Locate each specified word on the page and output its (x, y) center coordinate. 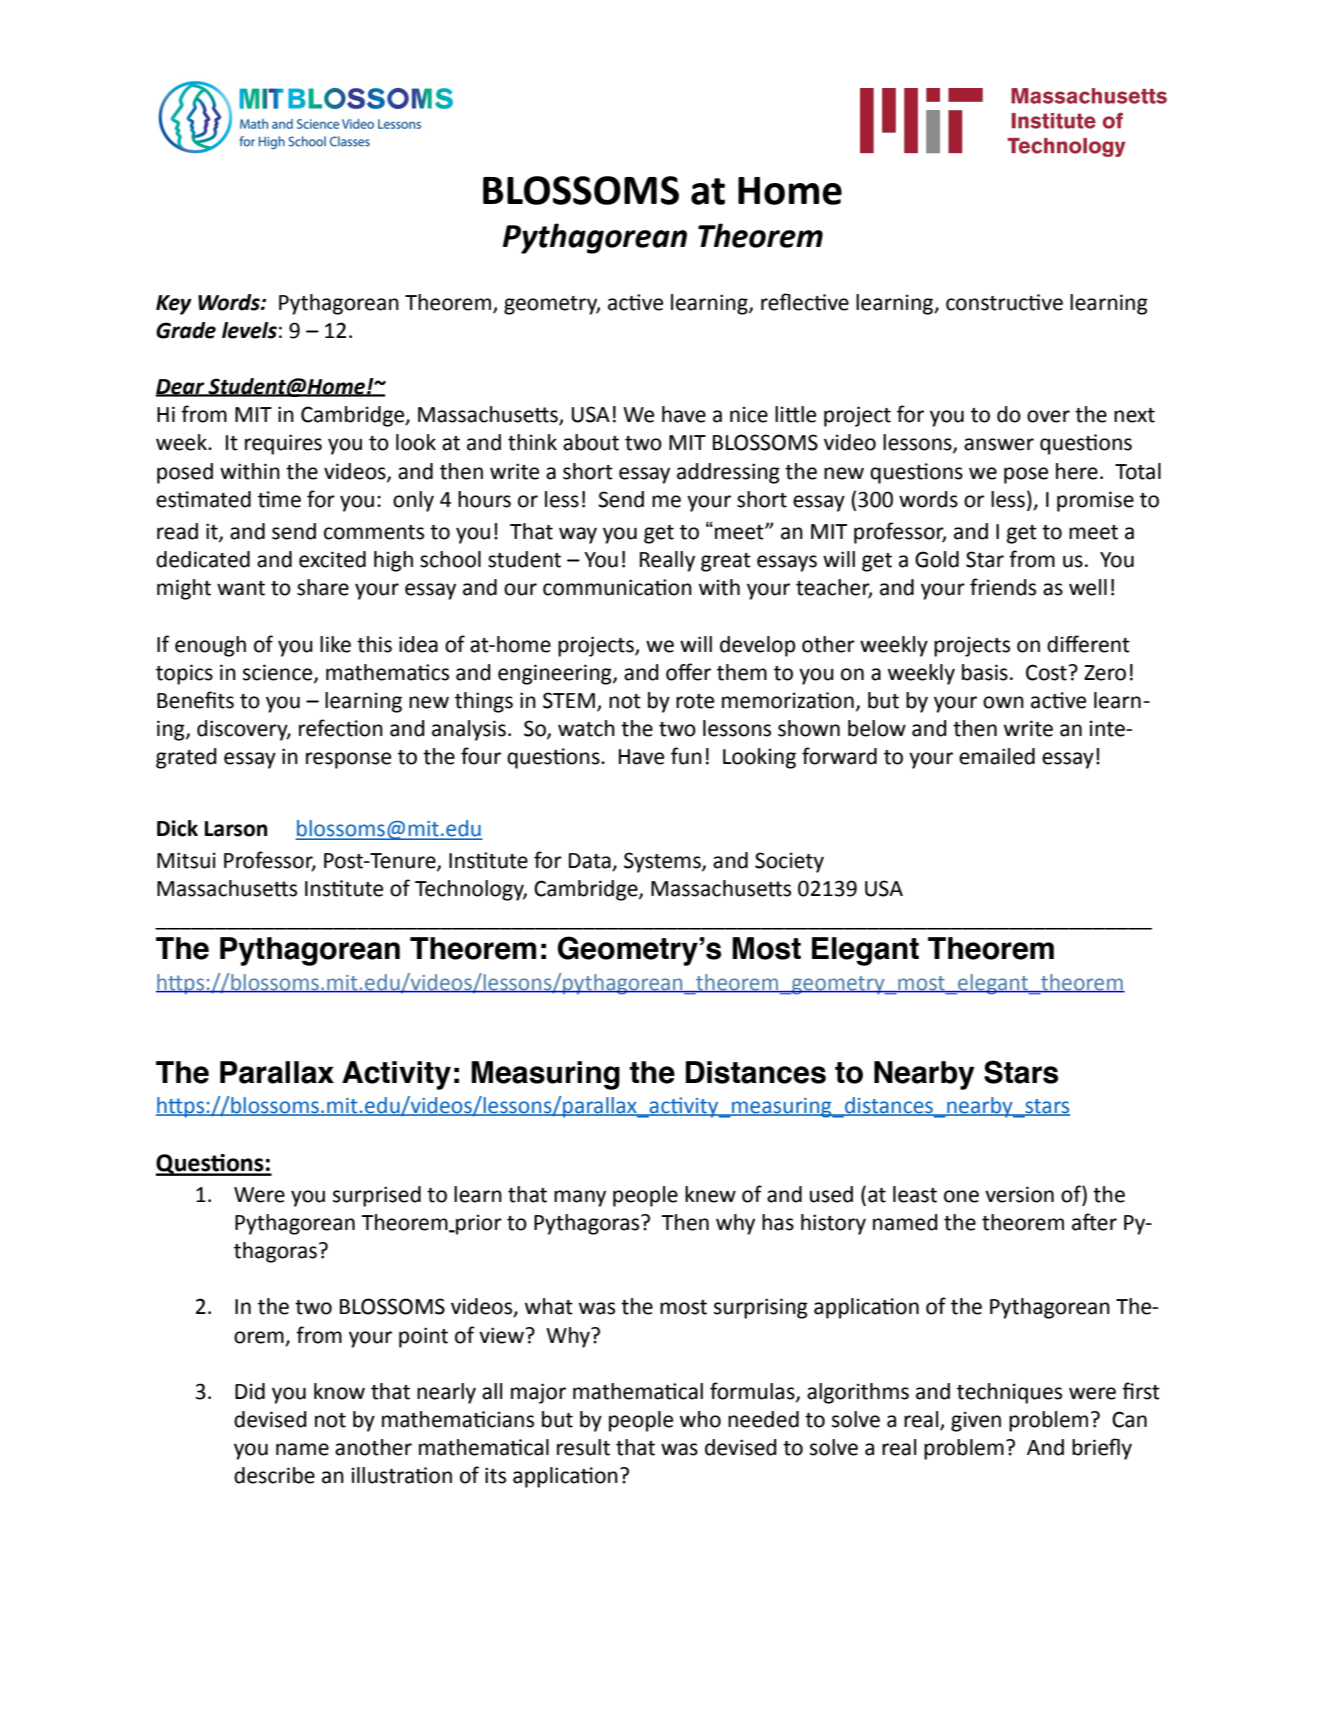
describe (274, 1475)
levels (249, 330)
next (1134, 415)
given (976, 1421)
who (700, 1419)
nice (749, 414)
